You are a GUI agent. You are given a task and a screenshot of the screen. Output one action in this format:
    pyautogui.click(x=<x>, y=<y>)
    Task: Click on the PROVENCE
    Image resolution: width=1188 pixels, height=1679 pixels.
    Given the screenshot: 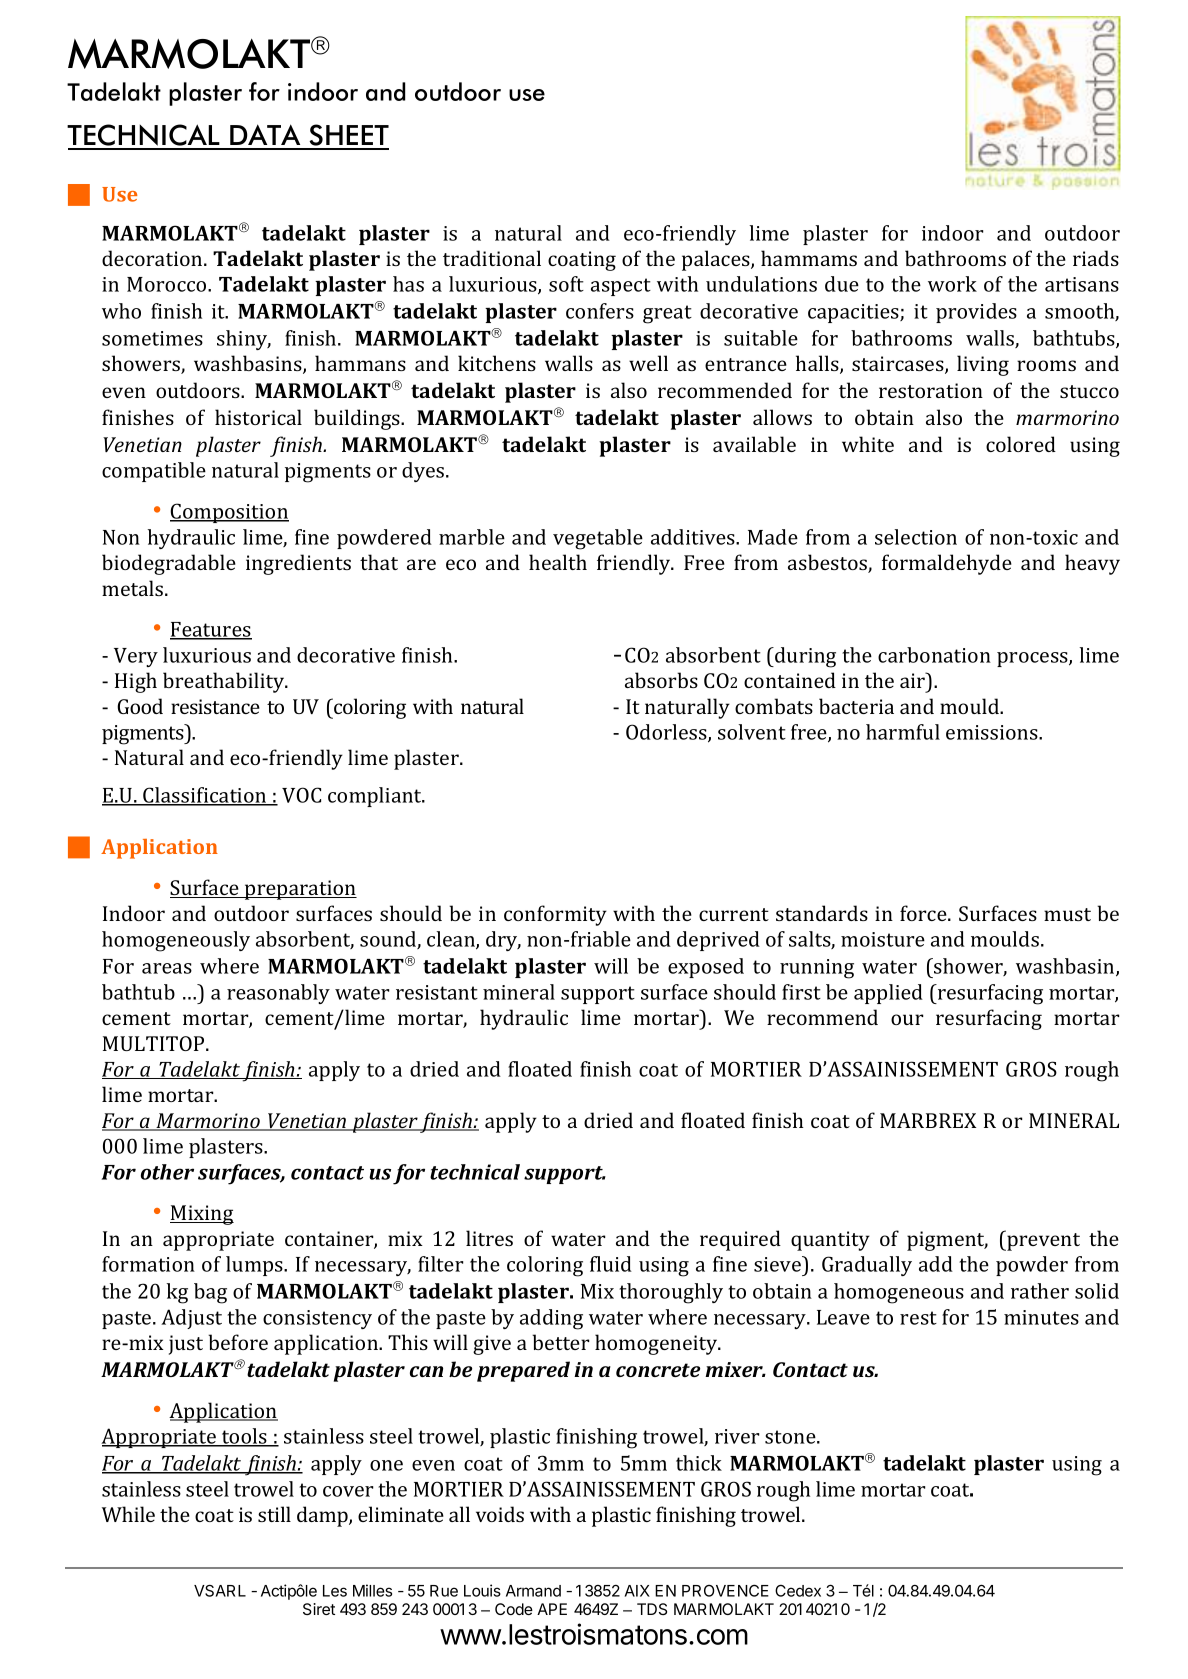 What is the action you would take?
    pyautogui.click(x=725, y=1590)
